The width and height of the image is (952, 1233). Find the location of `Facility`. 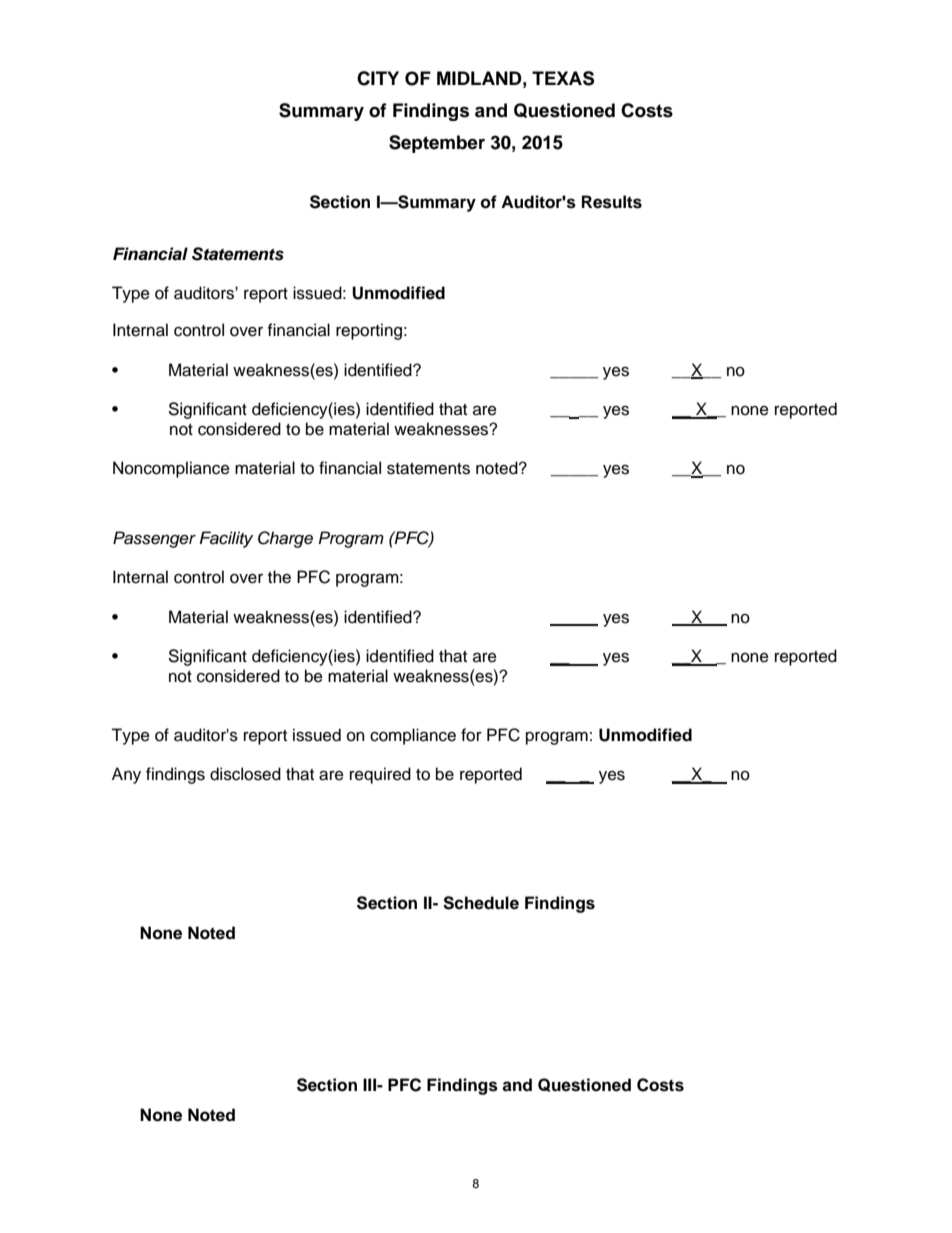

Facility is located at coordinates (226, 539).
